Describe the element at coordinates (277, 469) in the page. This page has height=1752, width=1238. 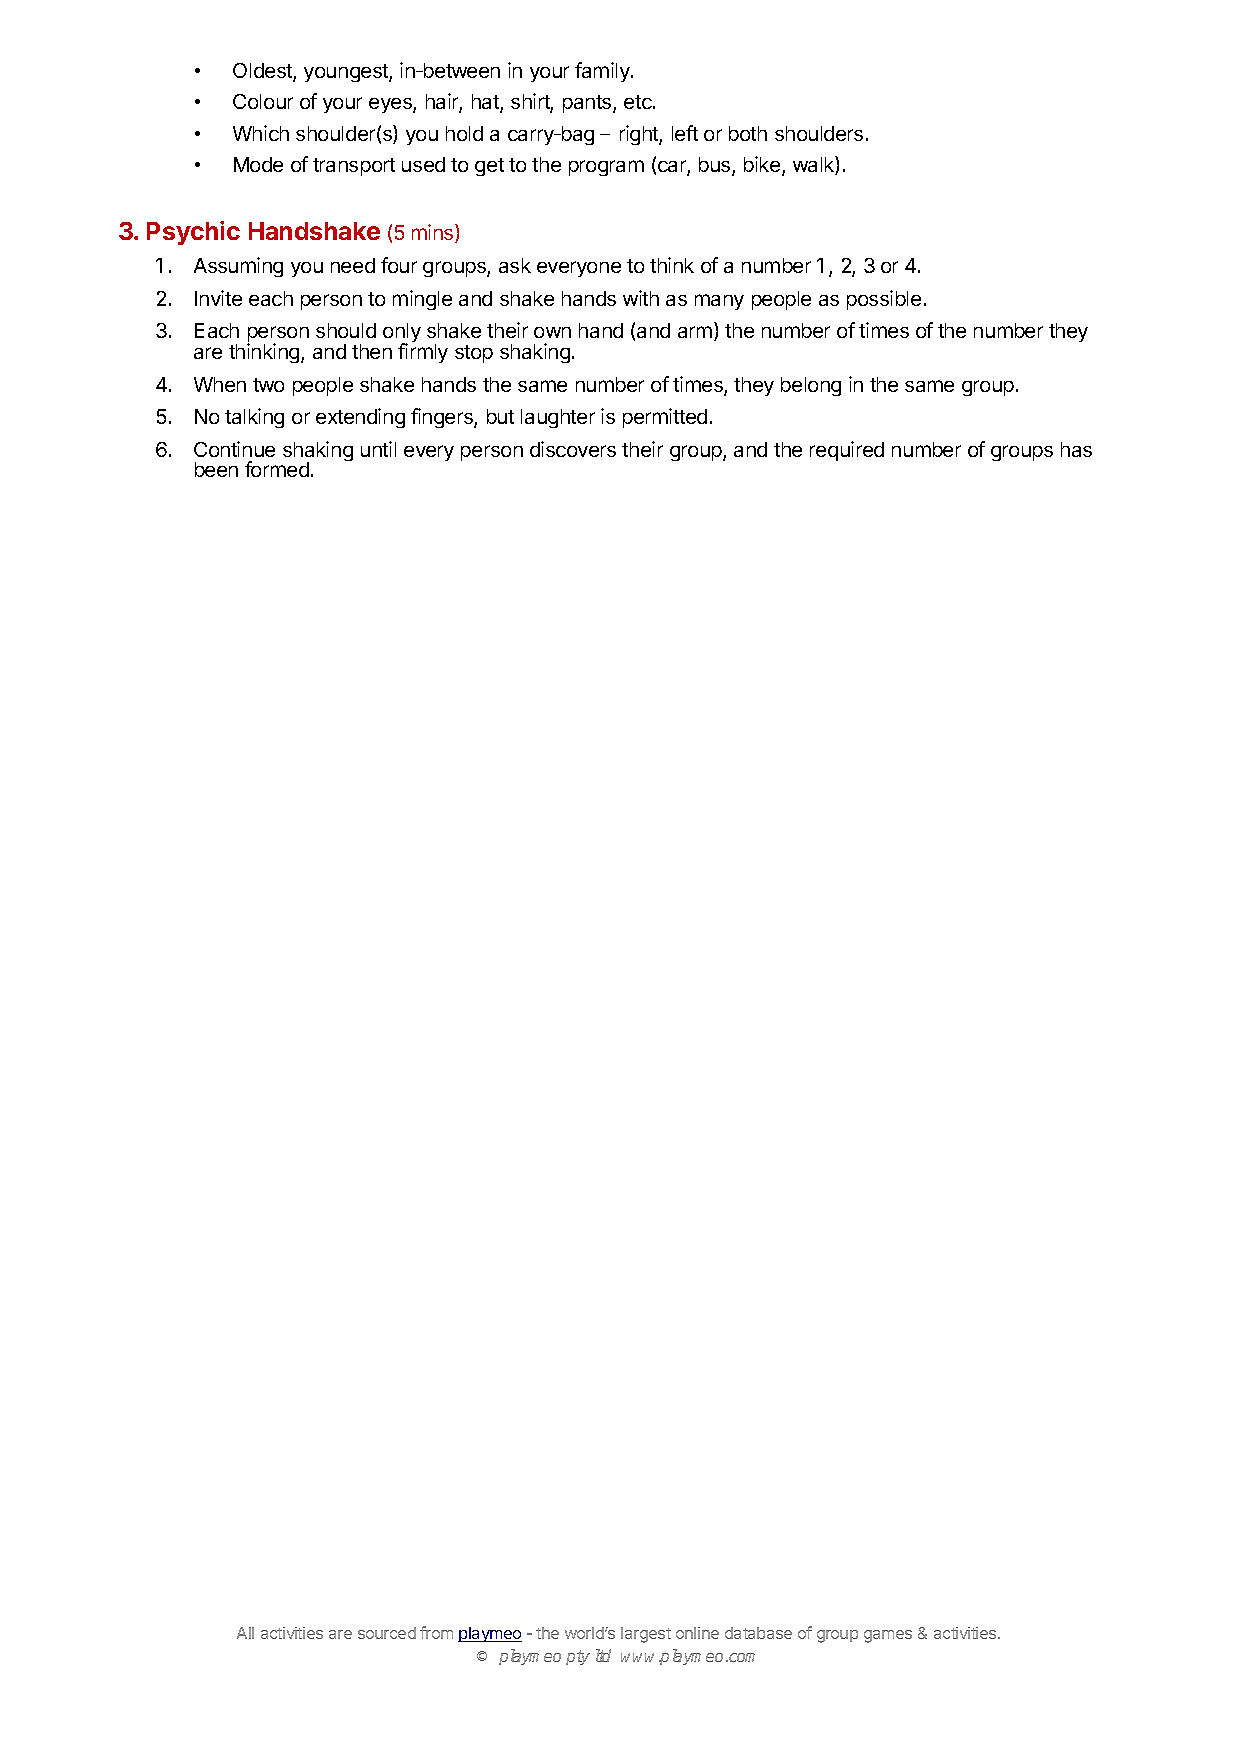
I see `formed` at that location.
